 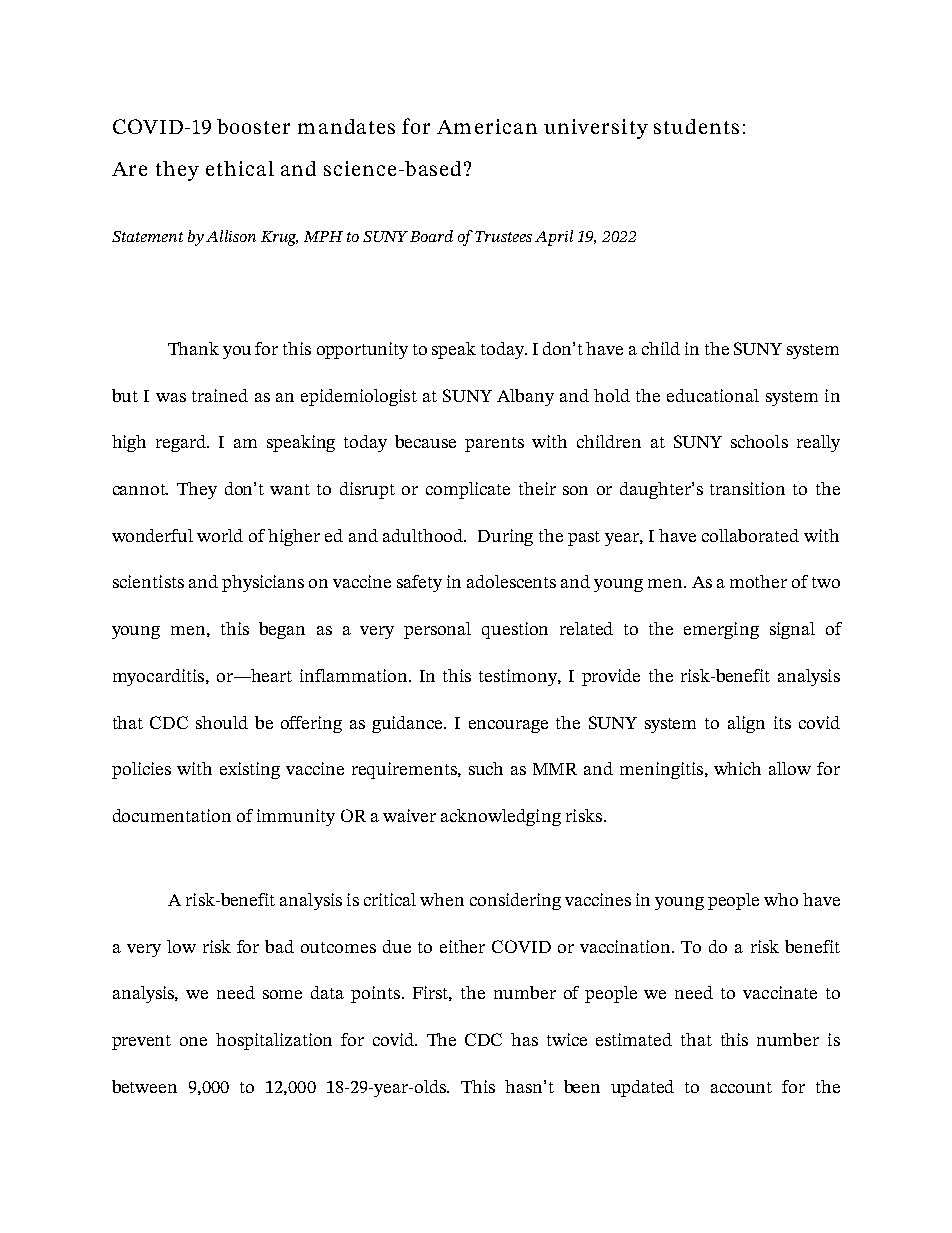 What do you see at coordinates (220, 395) in the screenshot?
I see `trained` at bounding box center [220, 395].
